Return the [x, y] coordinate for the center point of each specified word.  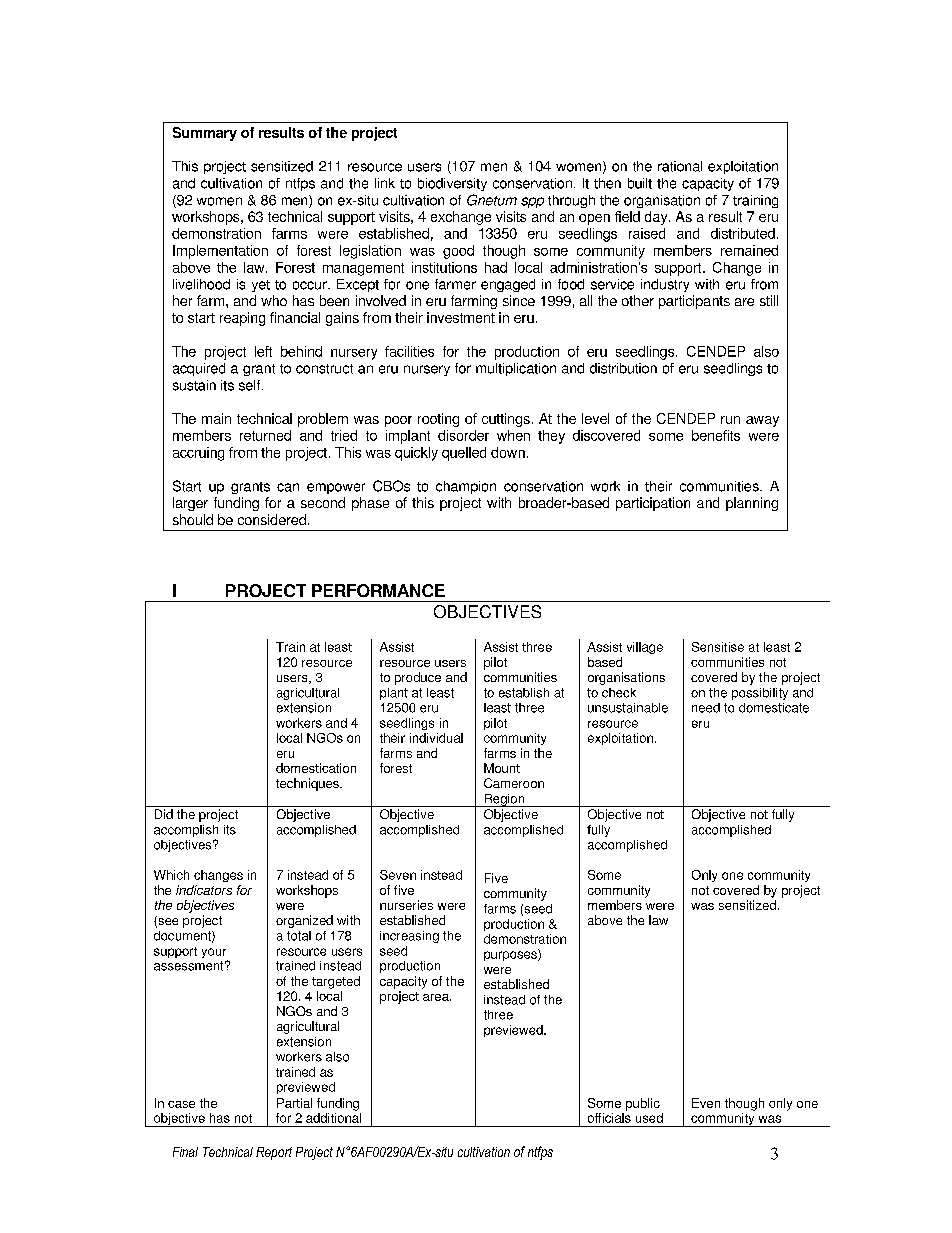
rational [680, 166]
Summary [205, 134]
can [288, 487]
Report [274, 1153]
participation [653, 504]
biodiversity [452, 184]
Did [164, 814]
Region [504, 800]
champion [466, 487]
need [706, 708]
